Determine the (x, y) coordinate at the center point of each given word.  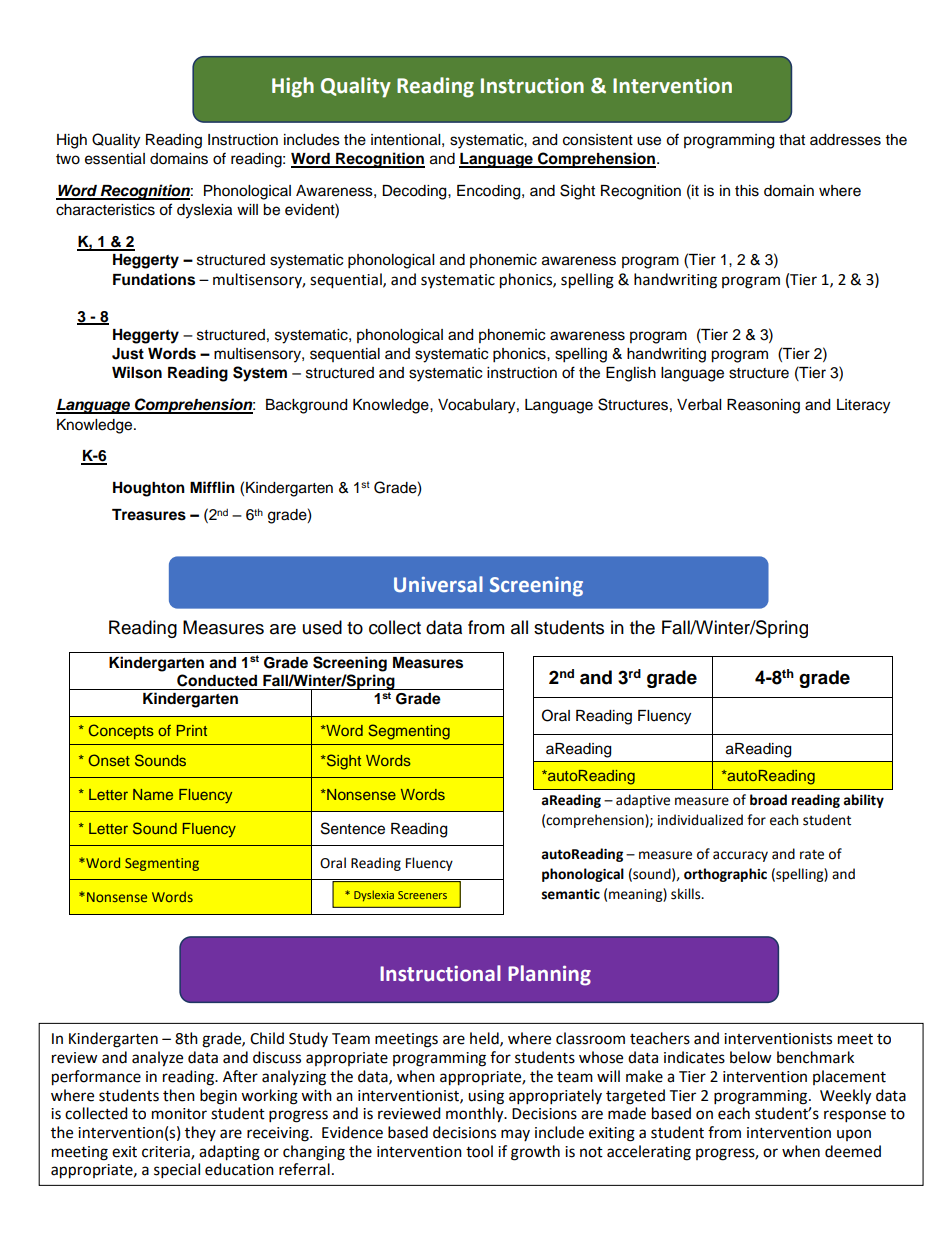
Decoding (415, 192)
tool (479, 1151)
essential (115, 159)
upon (854, 1135)
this (747, 191)
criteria (167, 1152)
